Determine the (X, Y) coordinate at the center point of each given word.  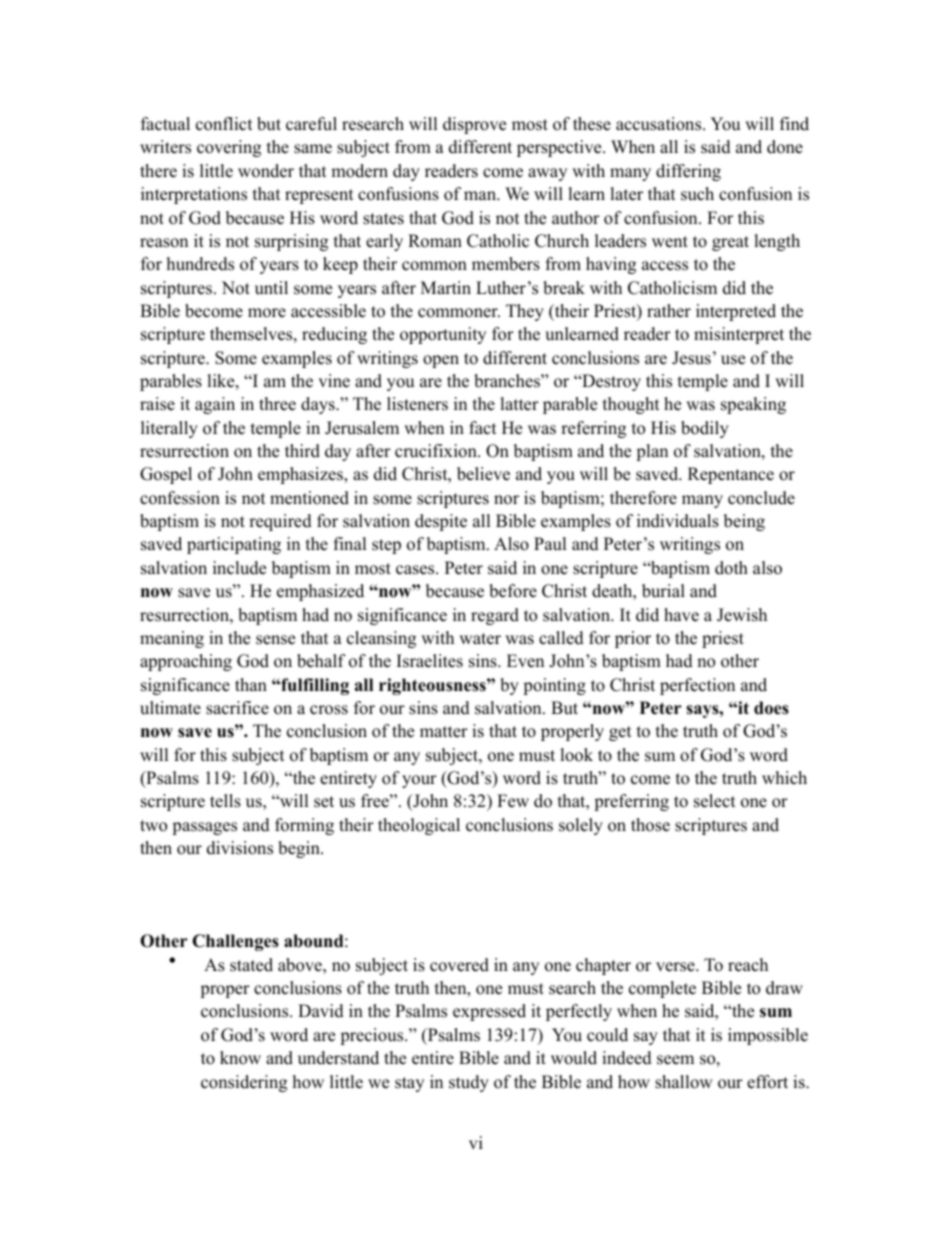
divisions (240, 848)
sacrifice (237, 708)
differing (688, 172)
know (240, 1058)
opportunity (443, 335)
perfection (697, 686)
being (744, 522)
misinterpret (739, 335)
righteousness (433, 686)
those (650, 825)
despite (441, 522)
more (267, 313)
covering (229, 148)
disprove (474, 125)
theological (419, 826)
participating (234, 545)
